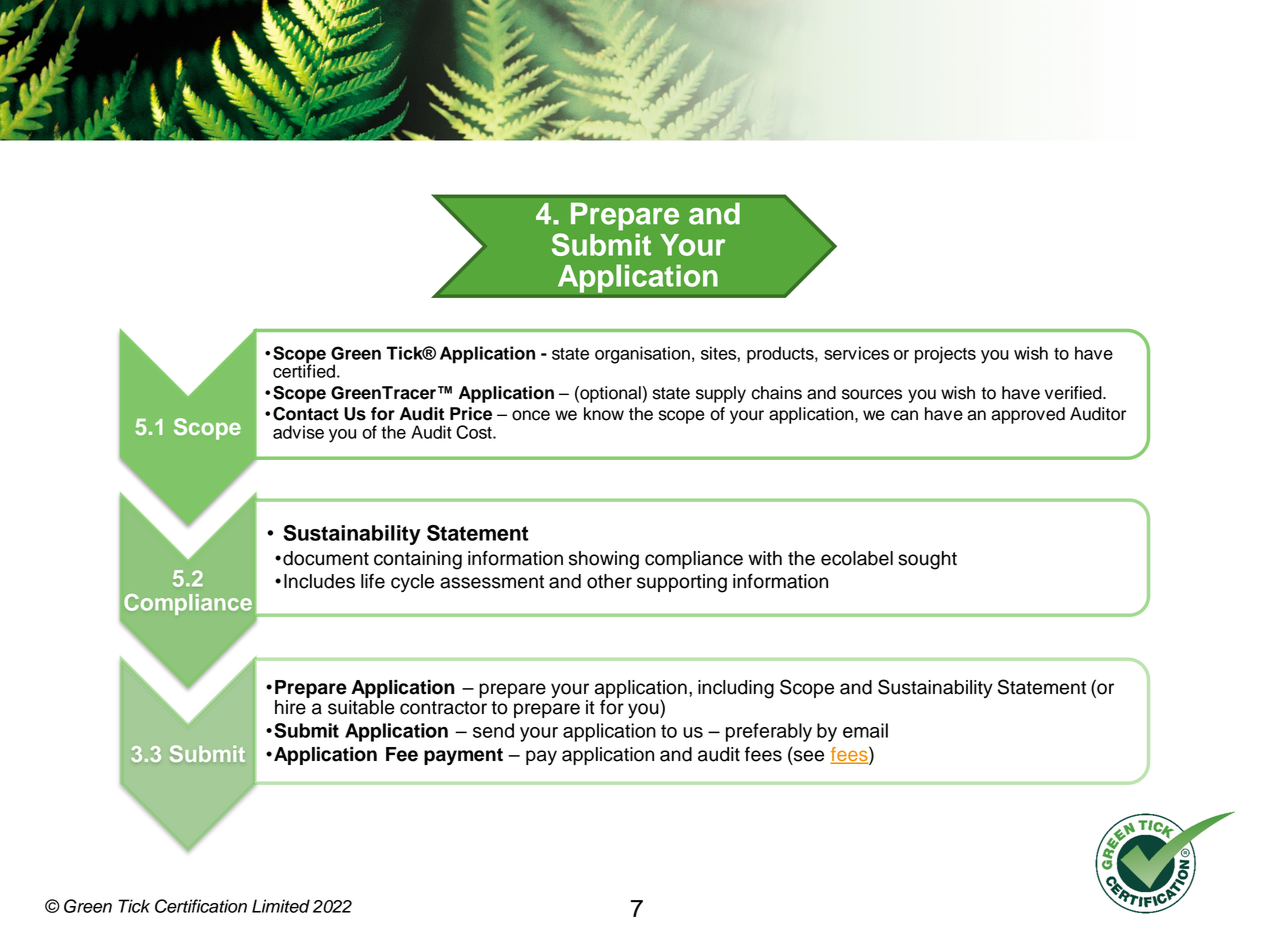 This screenshot has height=952, width=1270. Describe the element at coordinates (281, 906) in the screenshot. I see `Limited` at that location.
